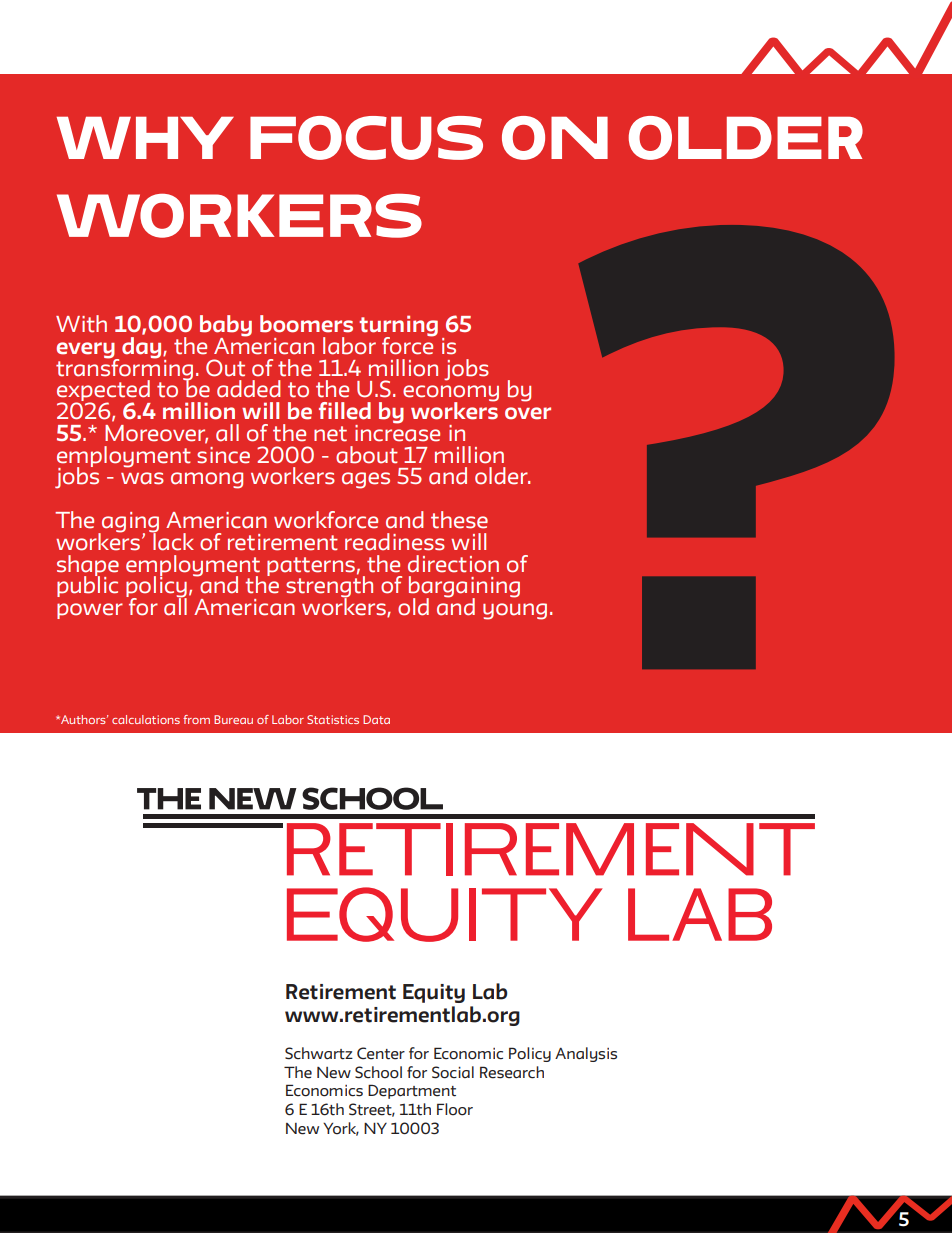  I want to click on FOCUS, so click(366, 138).
